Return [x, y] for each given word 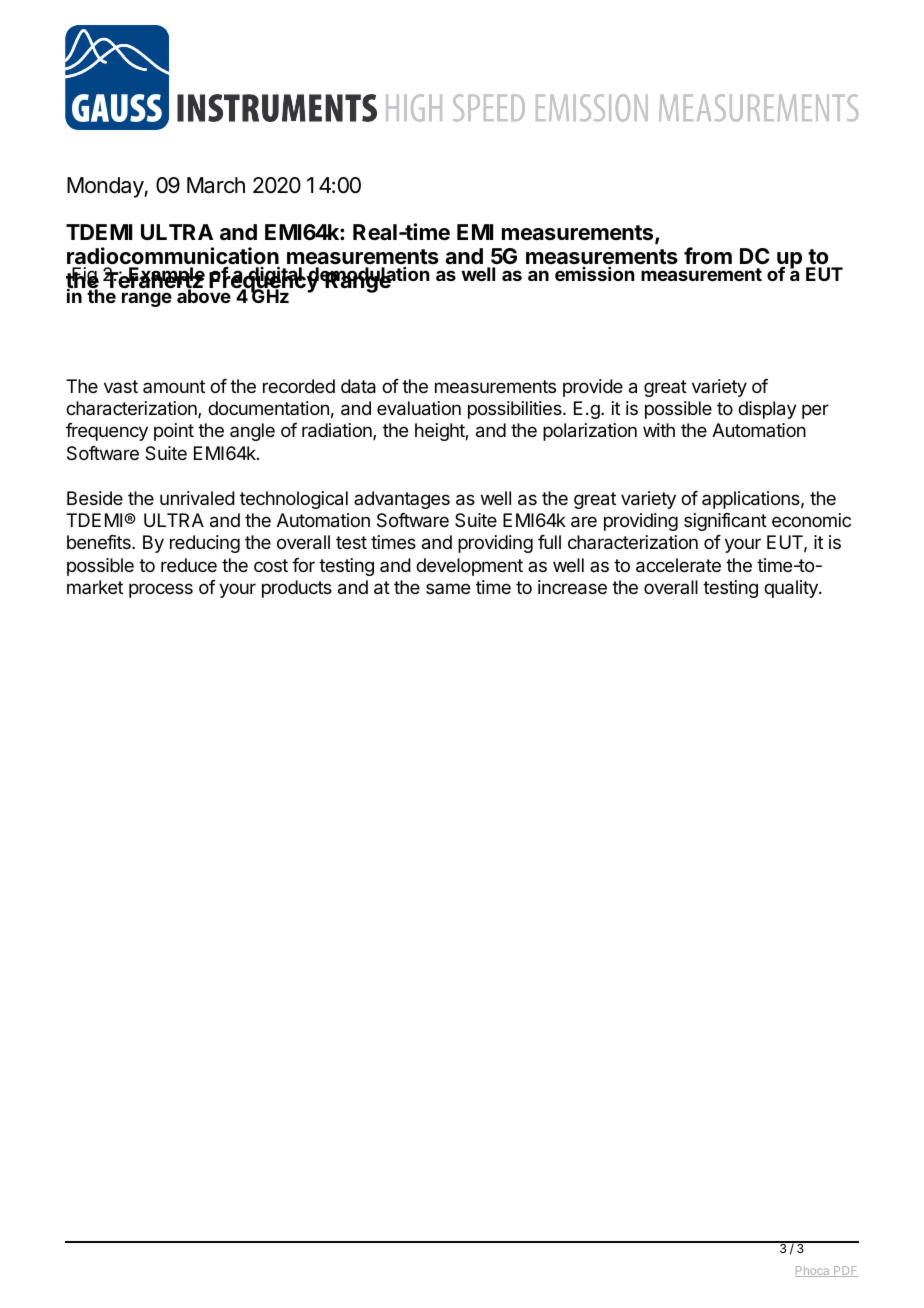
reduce [189, 565]
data [358, 386]
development [469, 567]
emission [594, 274]
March [216, 185]
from [708, 255]
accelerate [678, 565]
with [659, 430]
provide [593, 388]
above [204, 296]
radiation [338, 431]
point [174, 432]
